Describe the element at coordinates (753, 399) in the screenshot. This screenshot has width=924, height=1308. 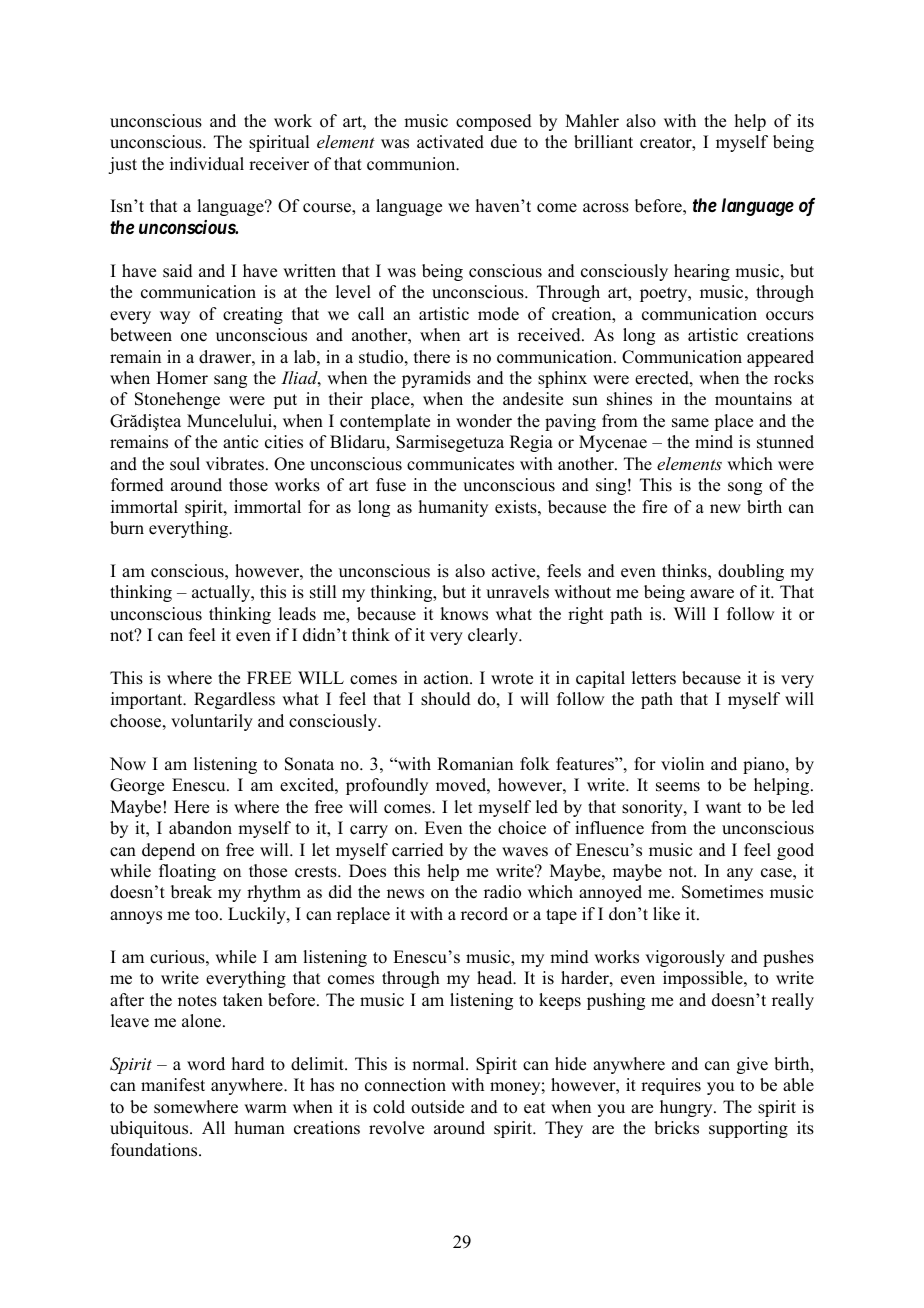
I see `mountains` at that location.
